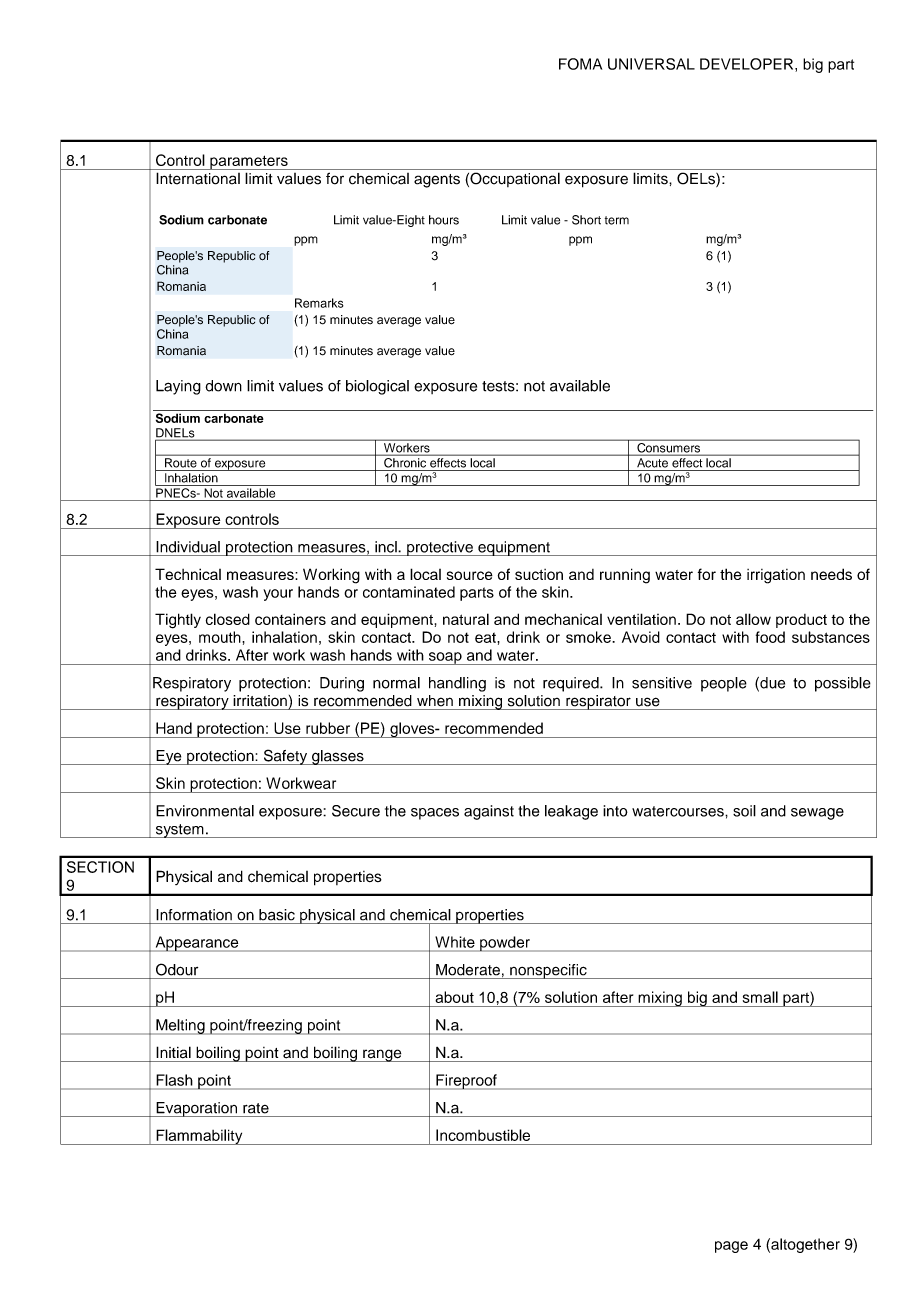 The height and width of the screenshot is (1308, 924). What do you see at coordinates (437, 181) in the screenshot?
I see `agents` at bounding box center [437, 181].
